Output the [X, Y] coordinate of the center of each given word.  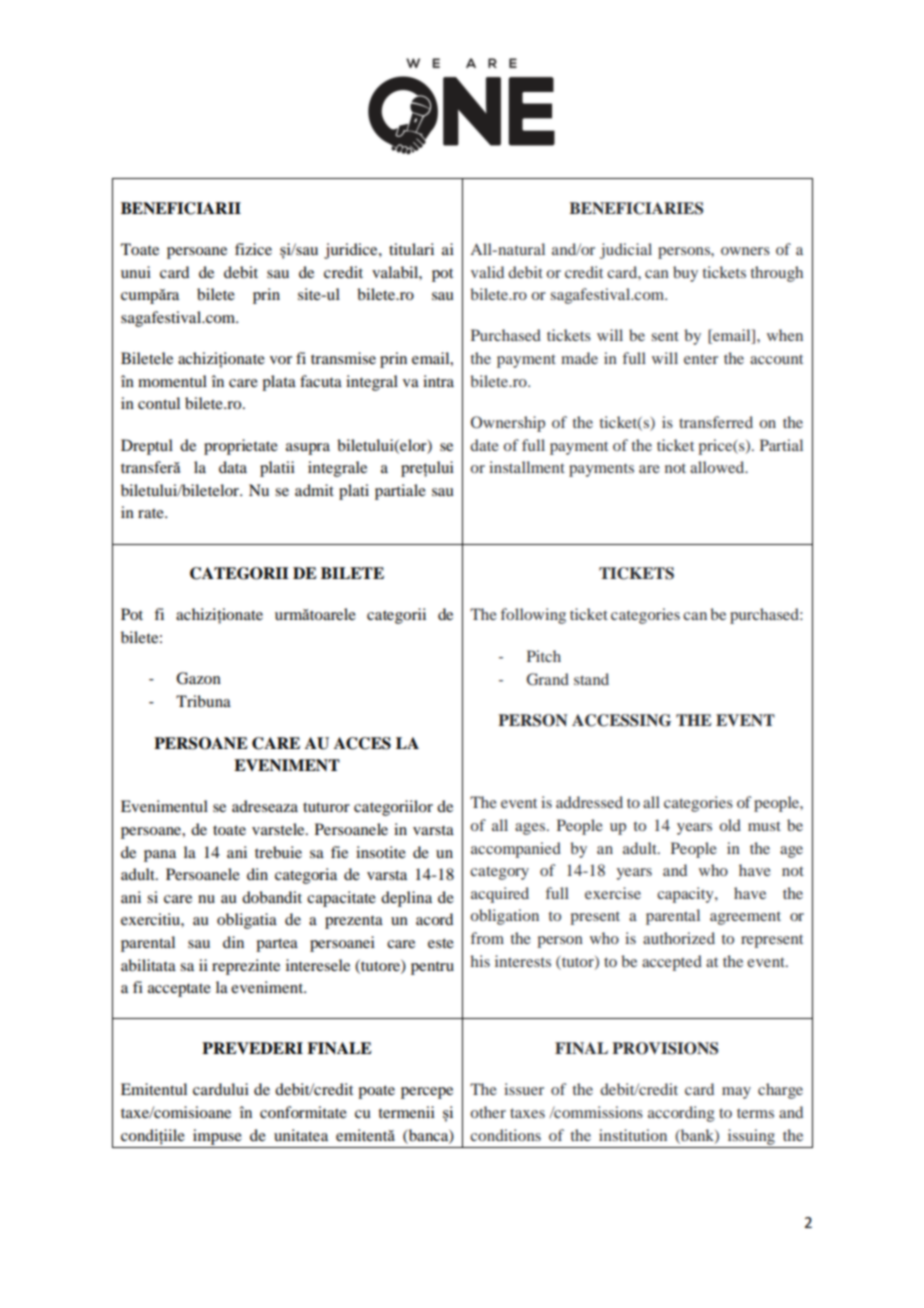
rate [152, 513]
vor [281, 360]
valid [487, 272]
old [730, 825]
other [488, 1112]
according [681, 1114]
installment [527, 467]
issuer [524, 1089]
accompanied [516, 850]
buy [685, 274]
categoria [306, 876]
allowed [718, 467]
